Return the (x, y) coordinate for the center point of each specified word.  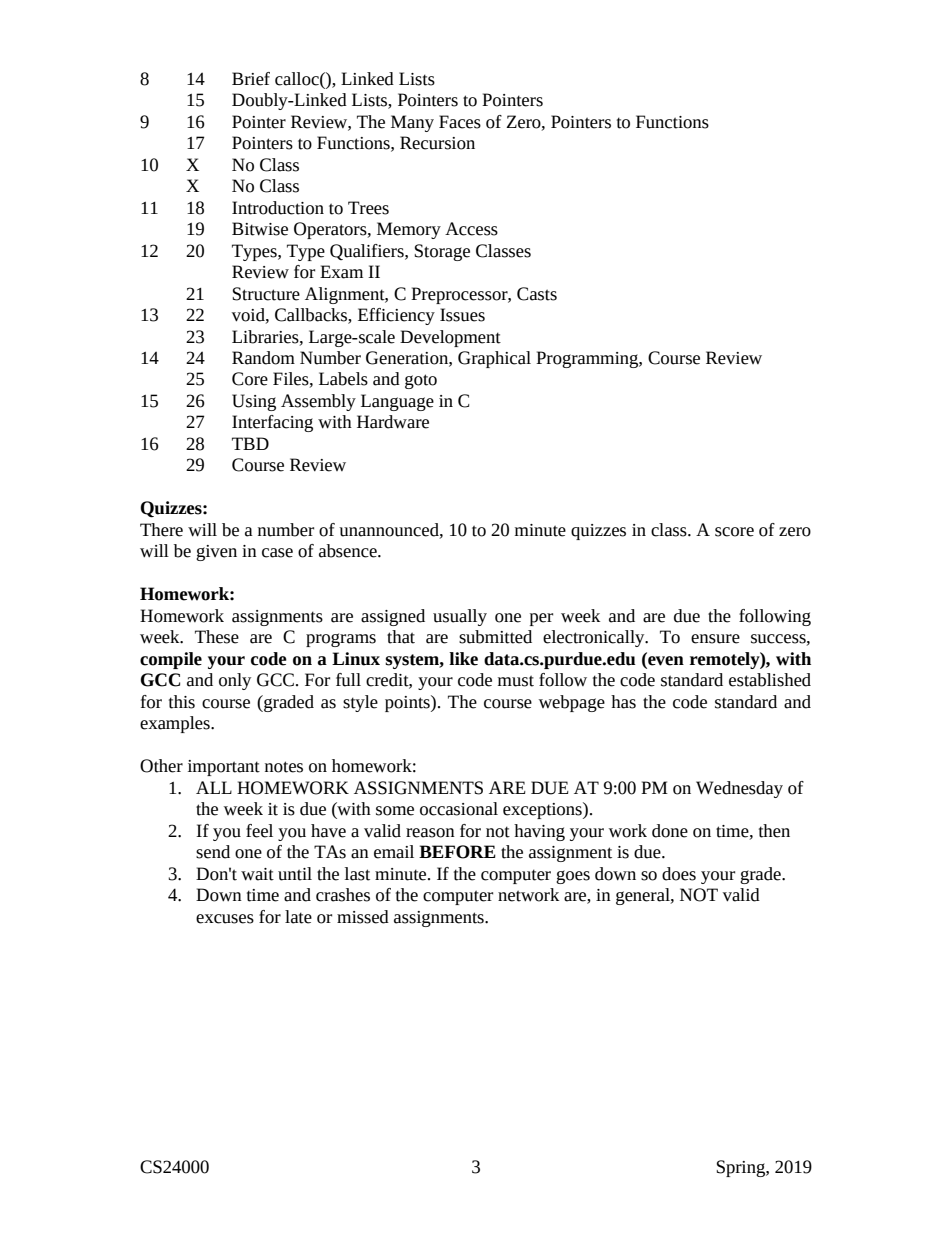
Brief (251, 79)
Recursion (437, 143)
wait (257, 874)
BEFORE (457, 852)
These (217, 637)
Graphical (494, 359)
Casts (537, 294)
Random (263, 358)
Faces (460, 122)
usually (460, 617)
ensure (715, 639)
